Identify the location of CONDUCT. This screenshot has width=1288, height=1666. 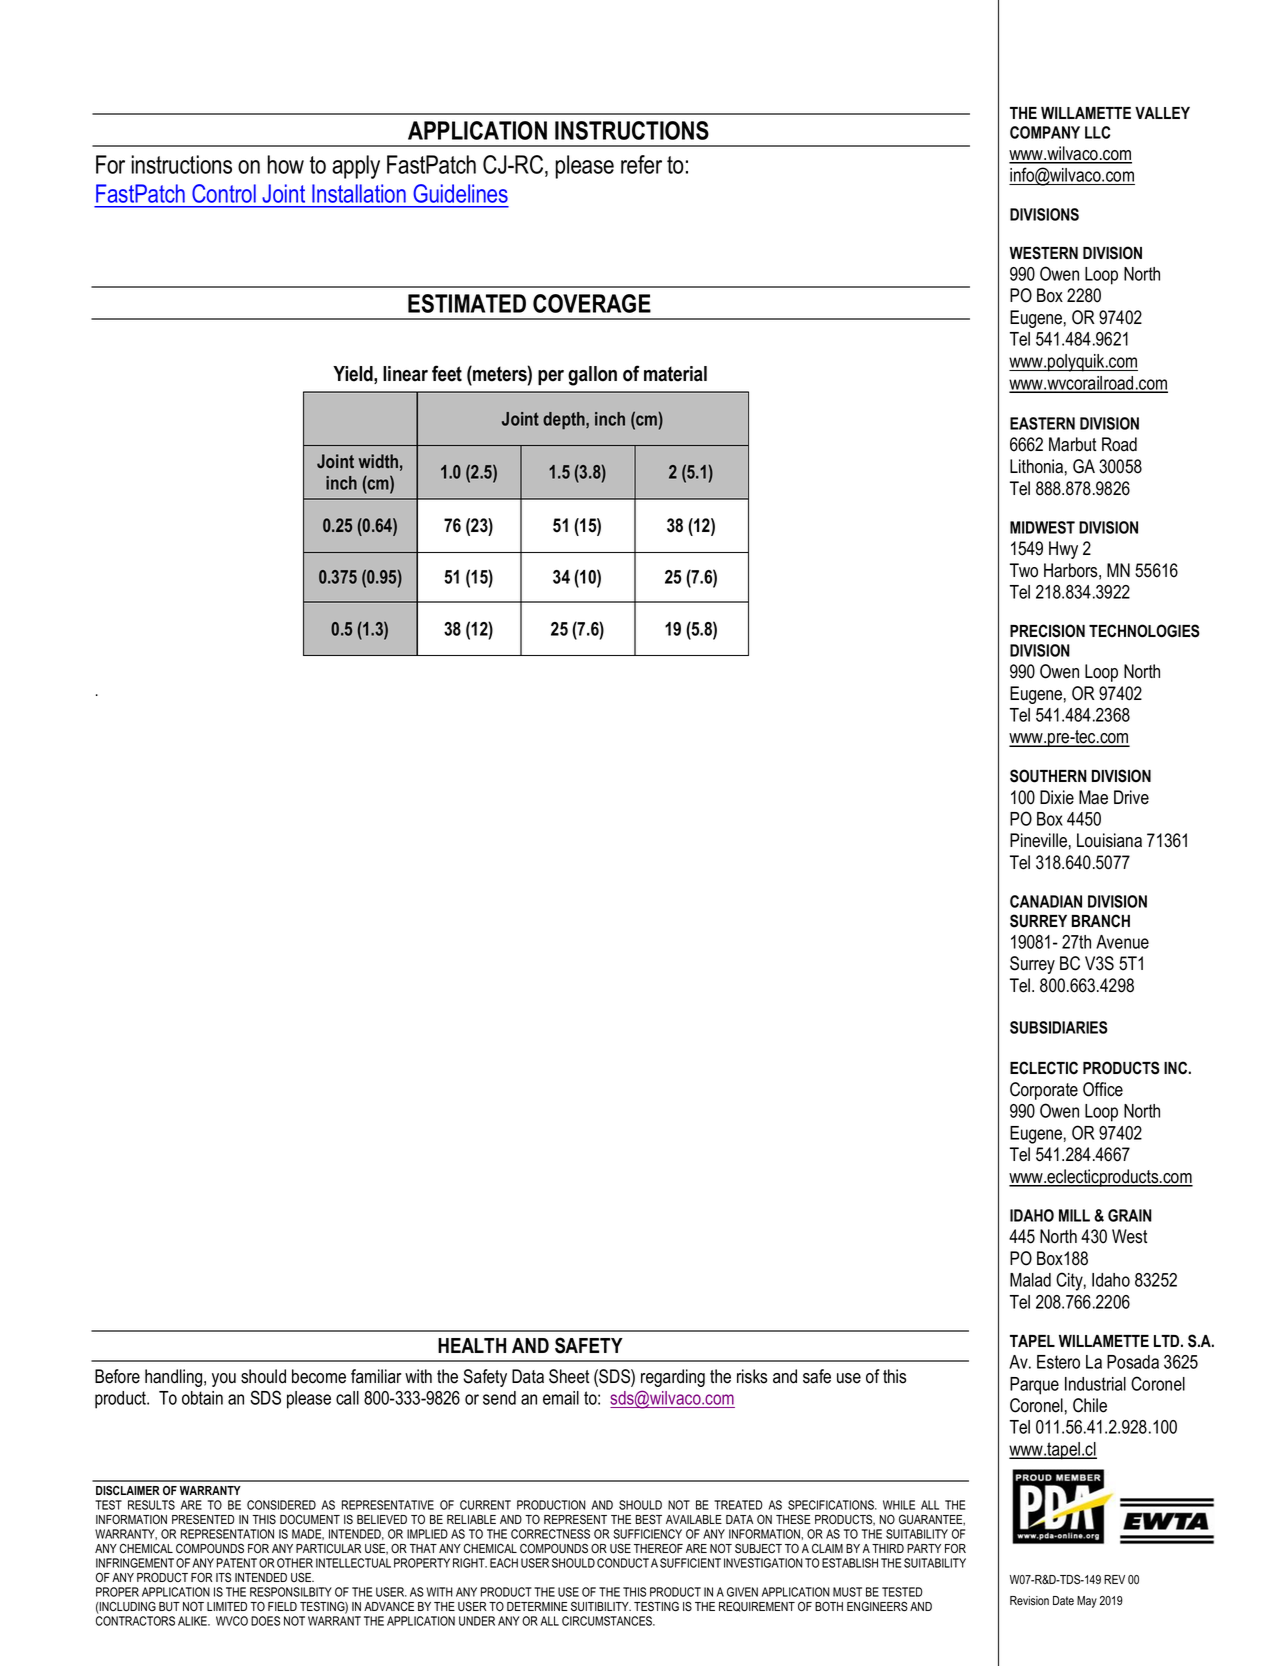
(623, 1563).
